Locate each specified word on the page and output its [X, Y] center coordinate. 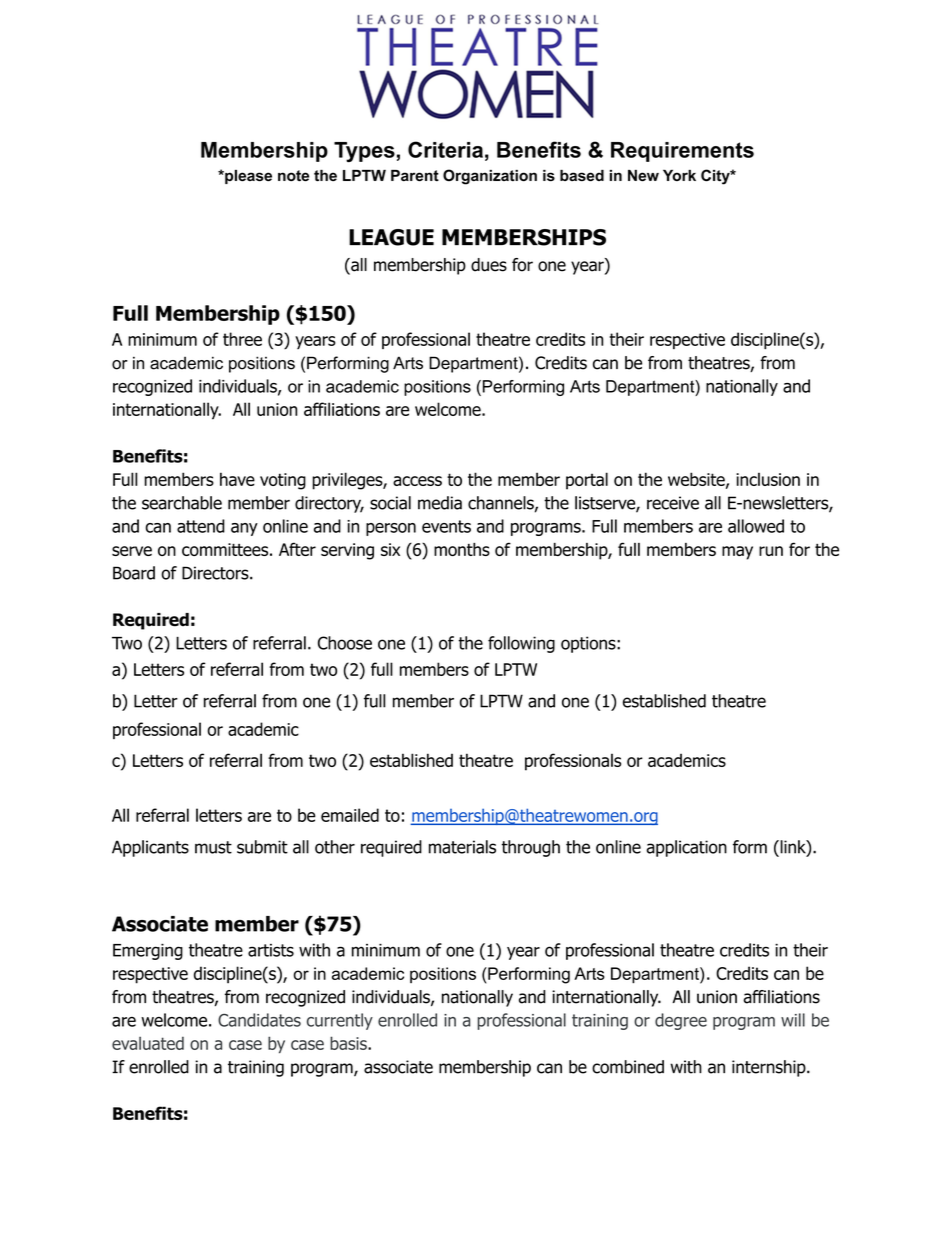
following [521, 644]
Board [134, 573]
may [737, 553]
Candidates [259, 1020]
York [679, 175]
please [247, 177]
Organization [490, 177]
